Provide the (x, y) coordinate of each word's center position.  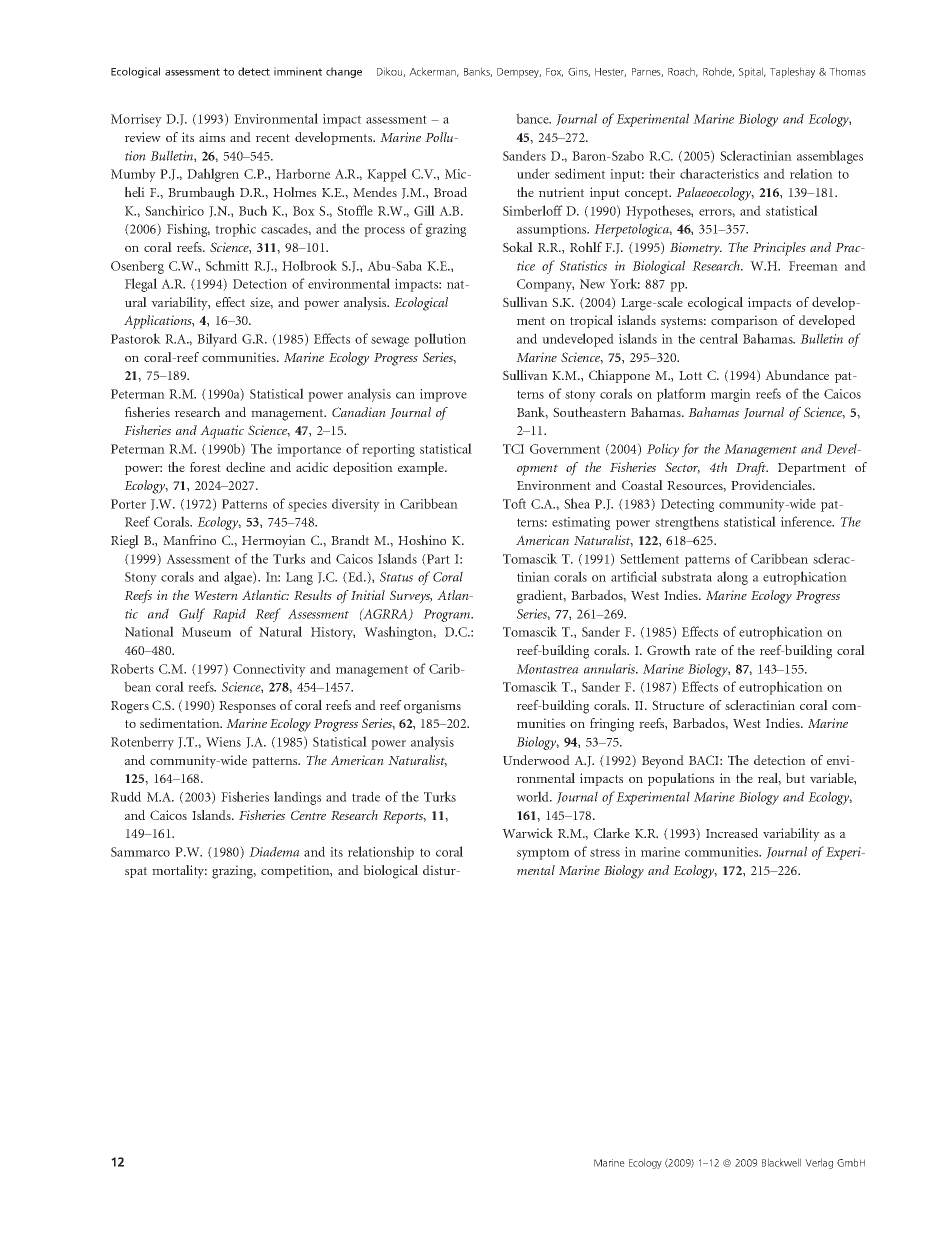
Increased (732, 833)
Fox (554, 72)
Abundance (797, 375)
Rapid (229, 615)
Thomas (847, 71)
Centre (308, 815)
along (732, 578)
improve (443, 395)
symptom (543, 854)
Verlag (819, 1163)
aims (212, 137)
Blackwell (781, 1162)
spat (136, 872)
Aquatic (222, 432)
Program (448, 615)
